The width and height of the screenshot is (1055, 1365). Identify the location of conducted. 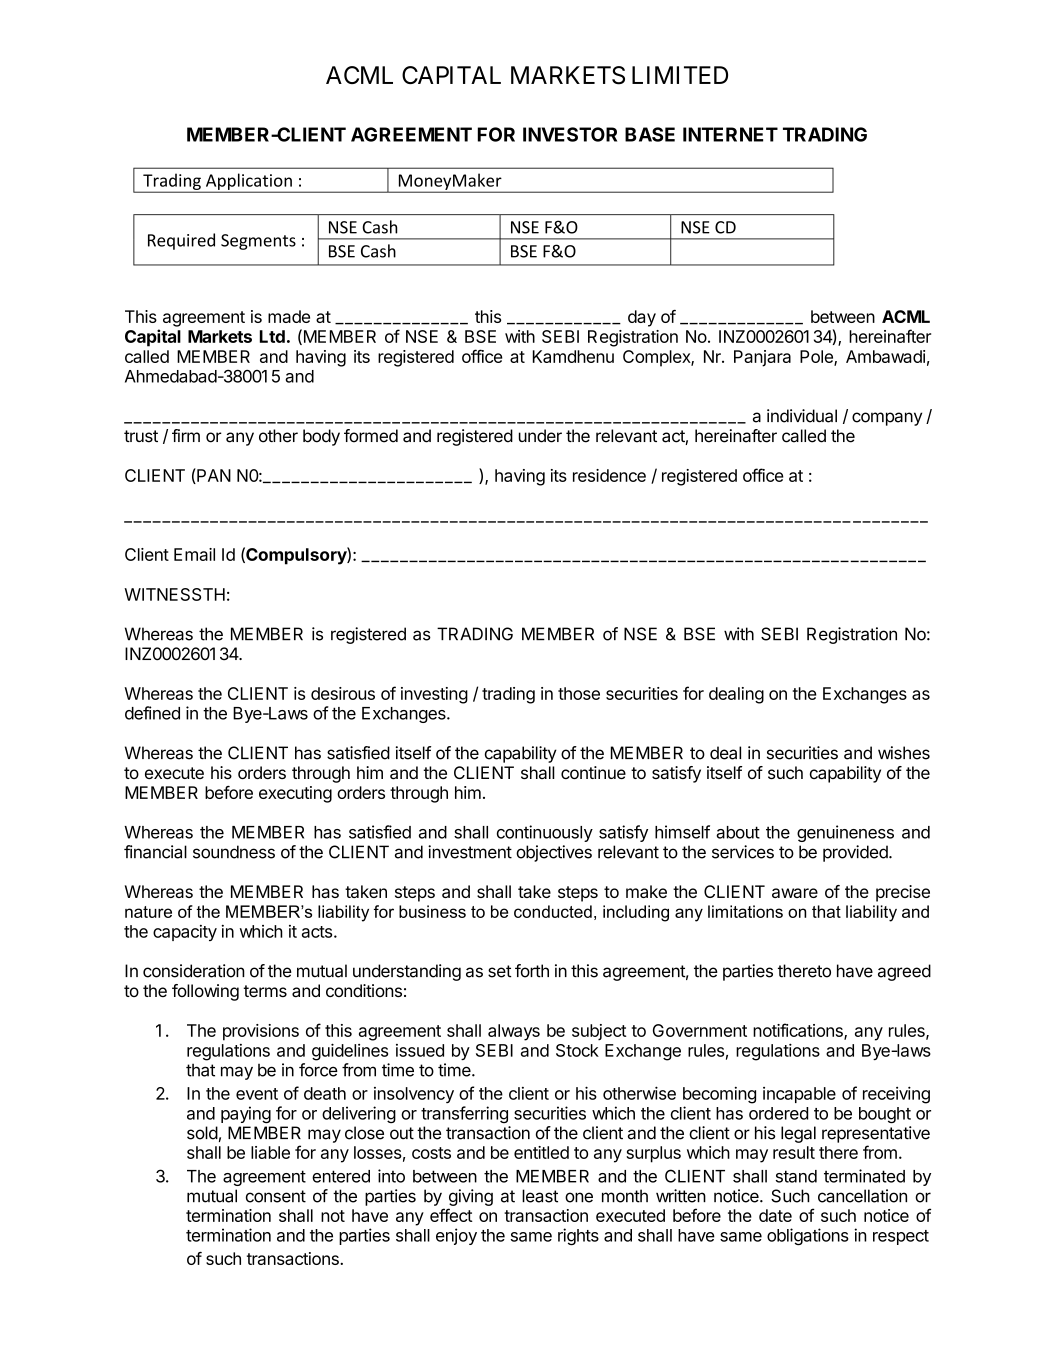
(553, 911).
